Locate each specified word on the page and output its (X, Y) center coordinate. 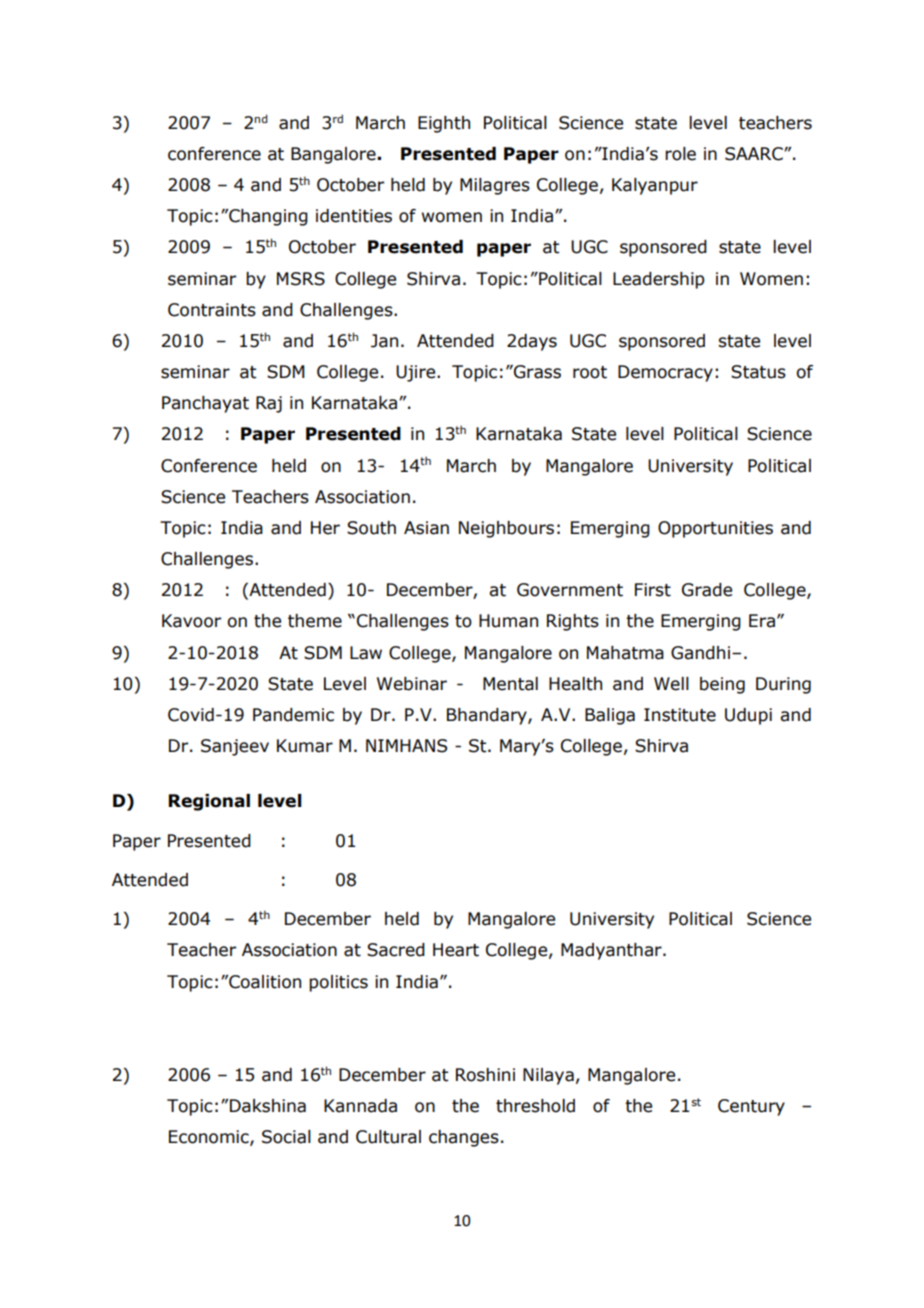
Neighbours (506, 529)
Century (751, 1107)
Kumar (305, 746)
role (680, 154)
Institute (680, 715)
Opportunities (715, 529)
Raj (269, 404)
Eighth (444, 124)
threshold (535, 1106)
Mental (510, 684)
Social (286, 1137)
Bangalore (334, 155)
